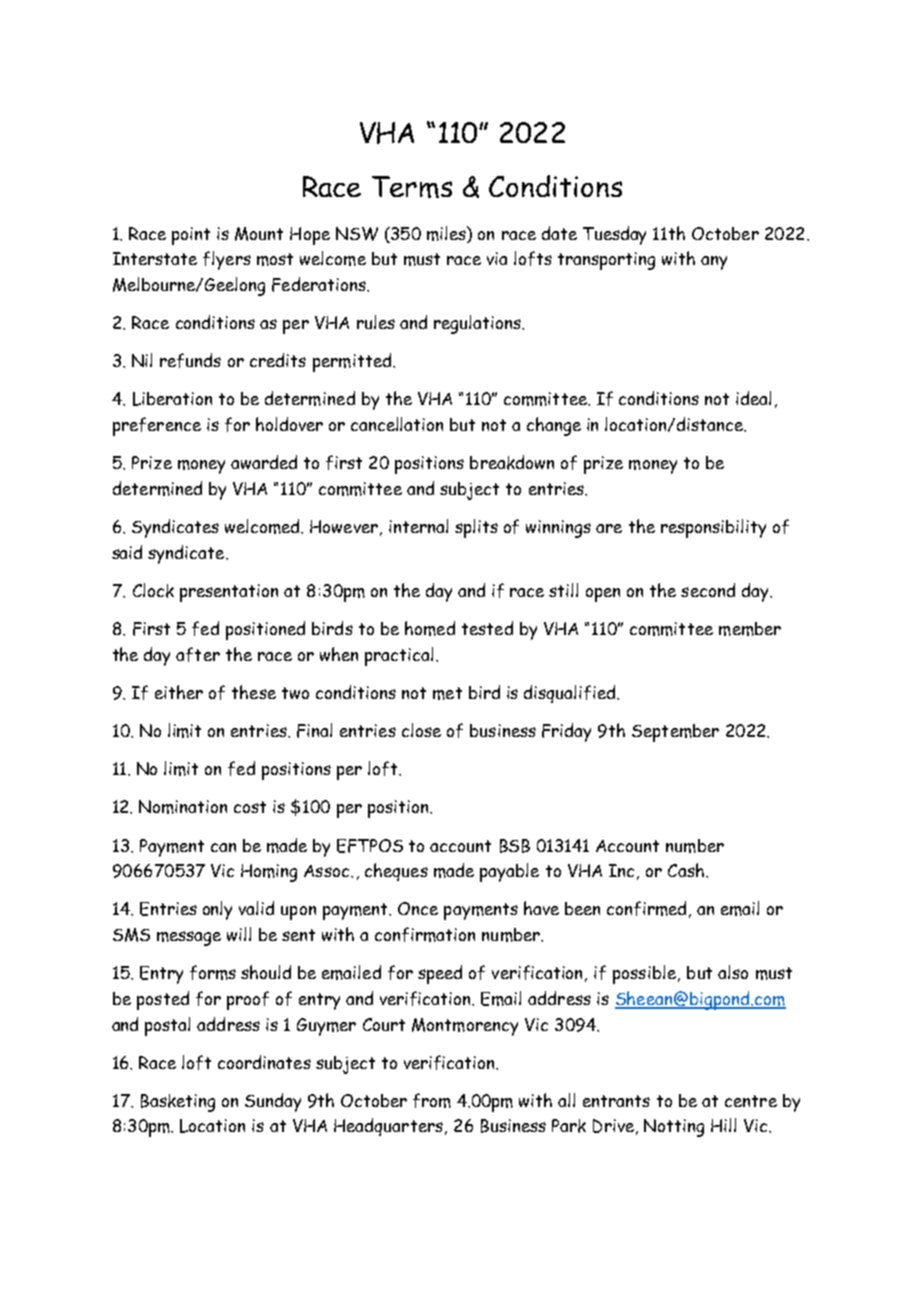 This screenshot has width=924, height=1308. Describe the element at coordinates (412, 187) in the screenshot. I see `Terms` at that location.
